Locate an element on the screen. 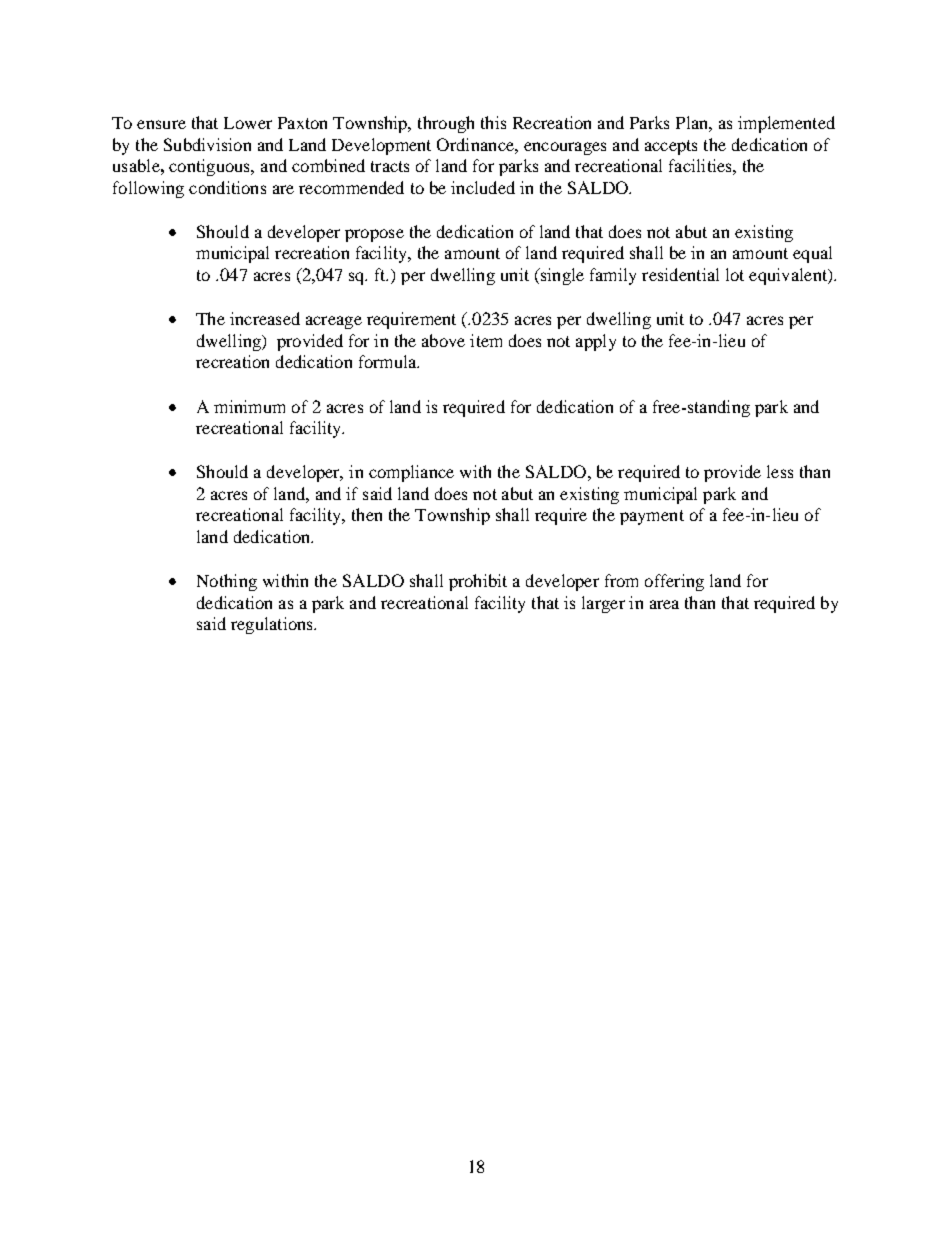 Image resolution: width=952 pixels, height=1233 pixels. Subdivision is located at coordinates (207, 144).
